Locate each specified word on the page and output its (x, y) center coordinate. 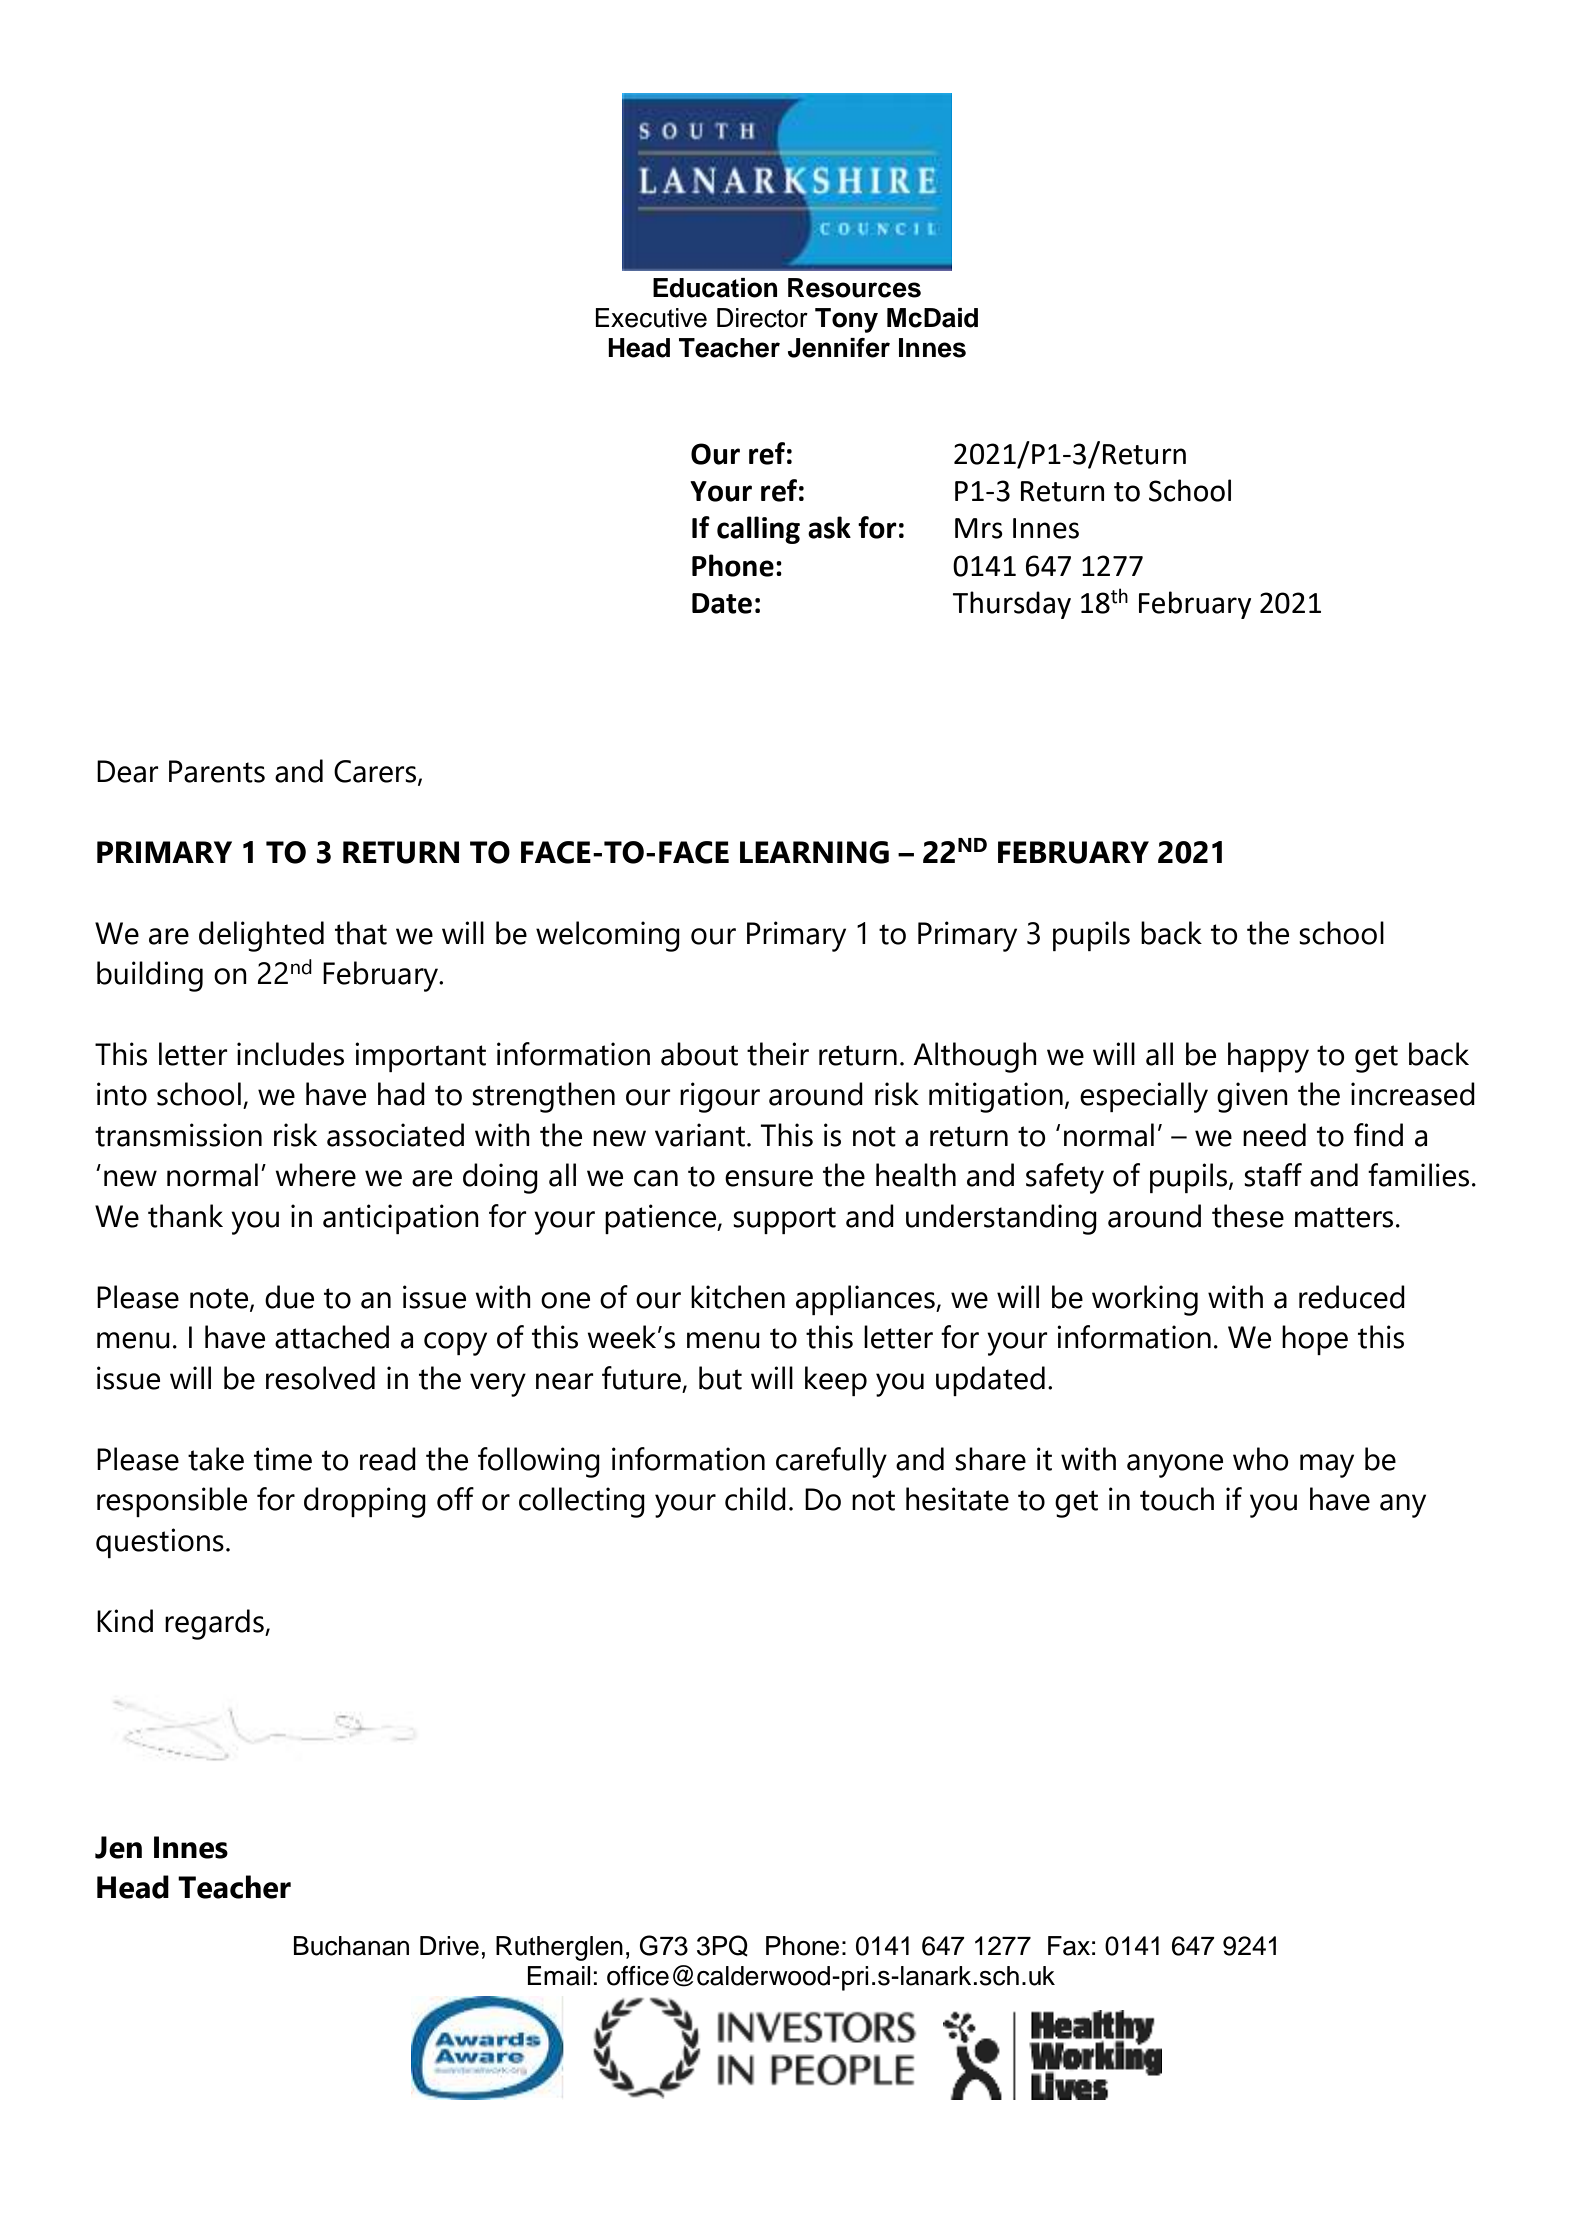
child (755, 1499)
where (315, 1175)
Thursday (1011, 605)
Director (762, 318)
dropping (365, 1502)
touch (1177, 1499)
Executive (651, 318)
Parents (217, 771)
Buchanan (351, 1946)
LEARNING (814, 852)
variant (700, 1135)
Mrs (979, 528)
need (1274, 1135)
